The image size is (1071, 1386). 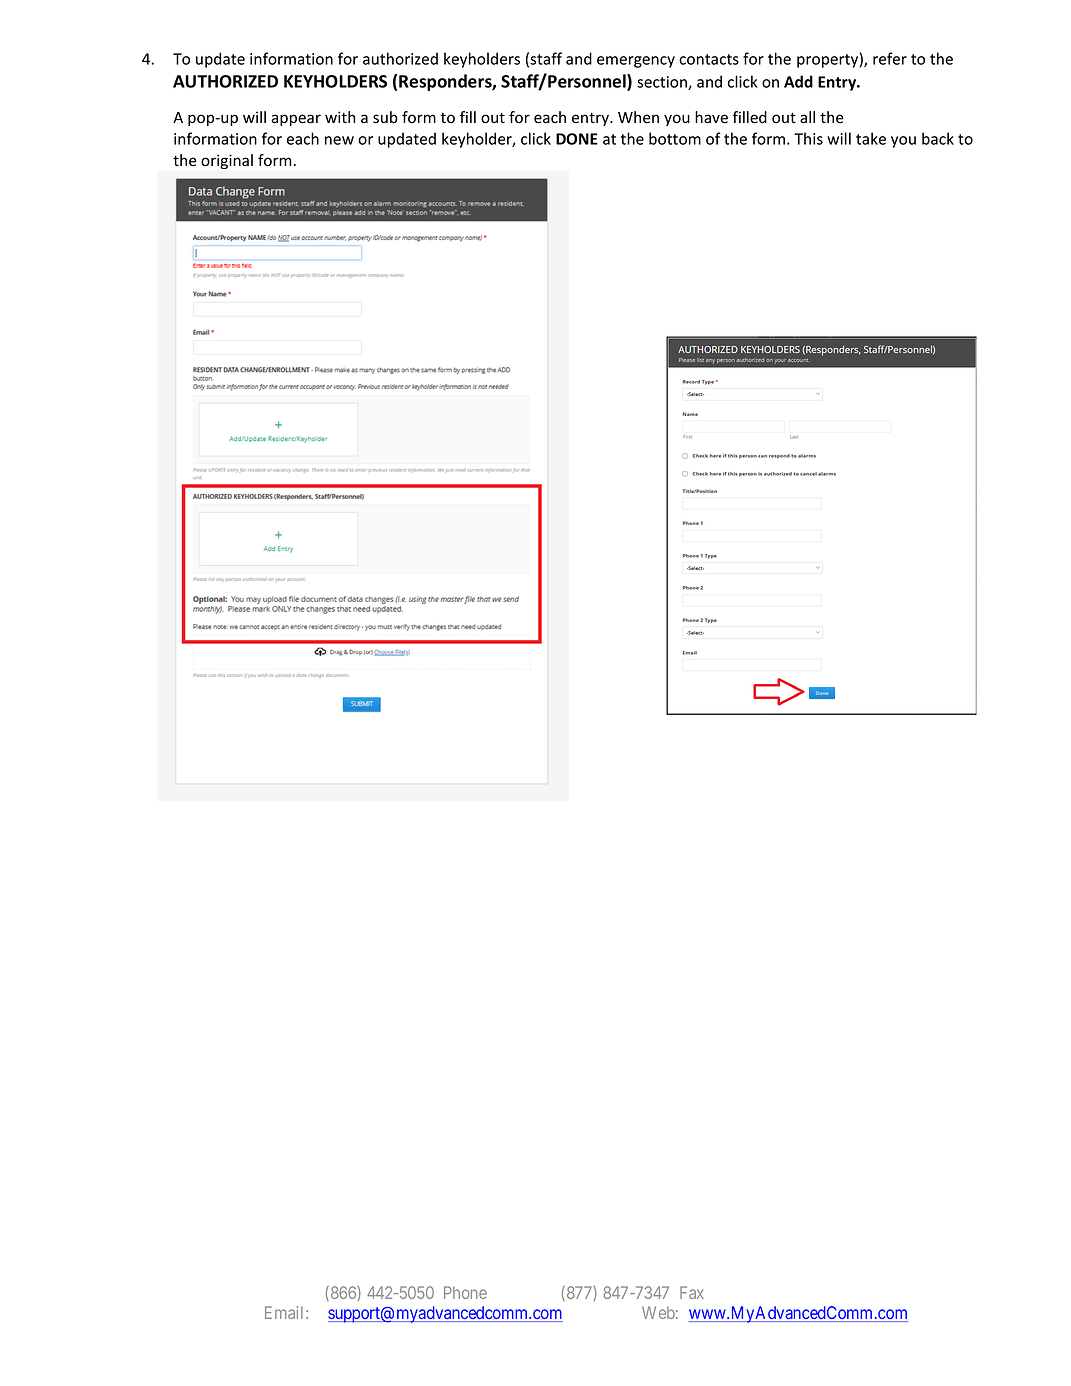 What do you see at coordinates (692, 1292) in the image?
I see `Fax` at bounding box center [692, 1292].
